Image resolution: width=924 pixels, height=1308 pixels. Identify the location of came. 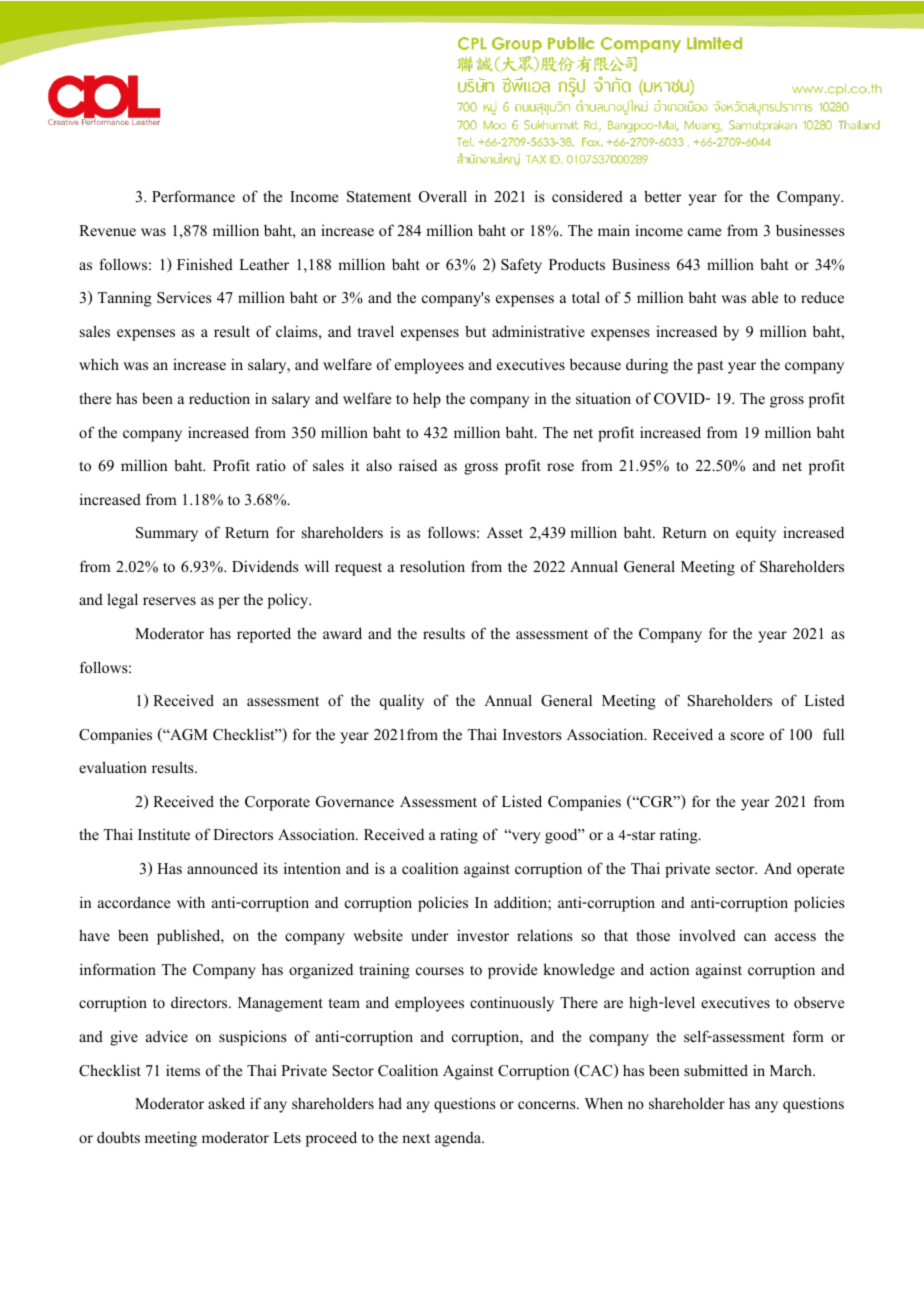
(704, 232).
